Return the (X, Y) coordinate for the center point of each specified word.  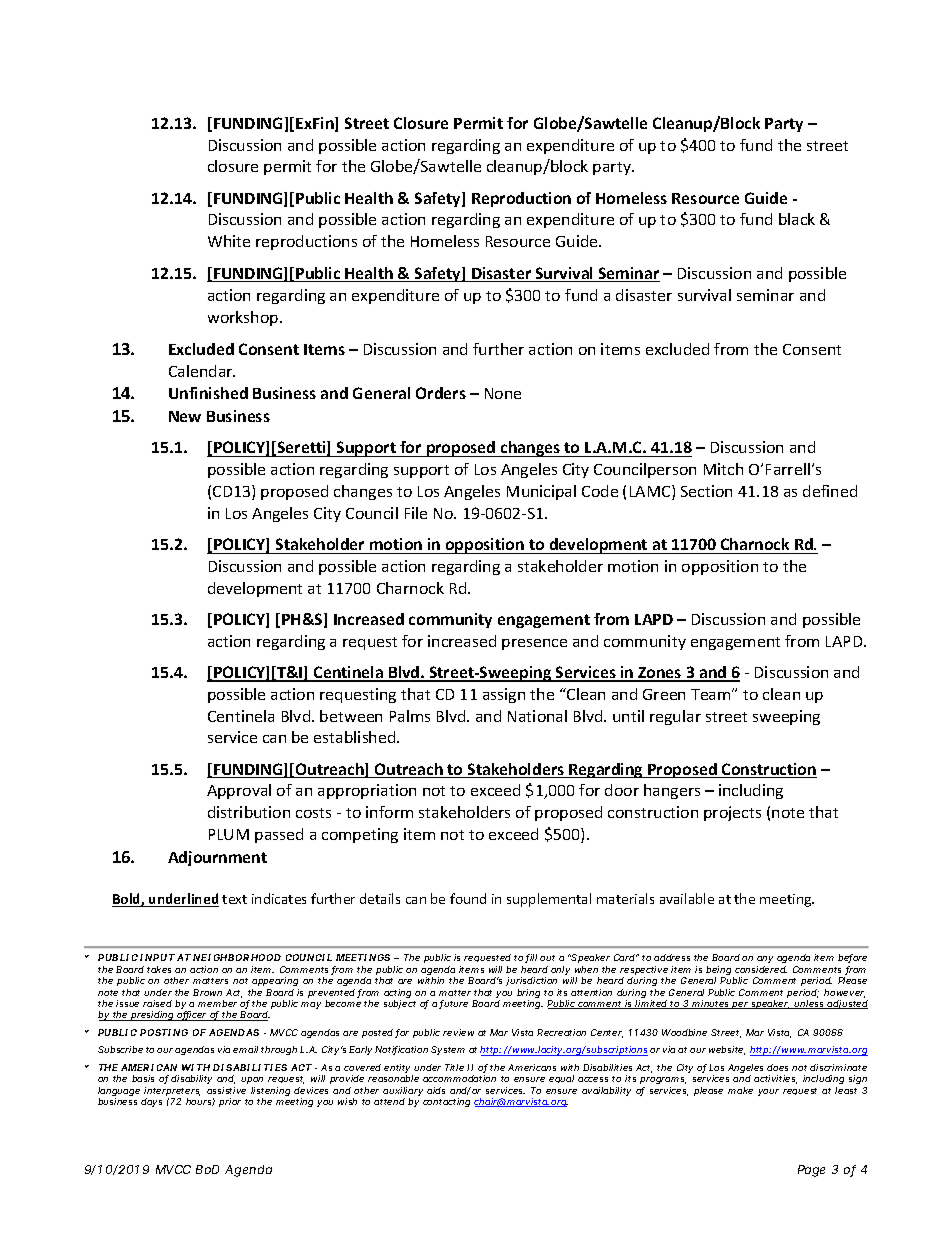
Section (706, 491)
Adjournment (217, 858)
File (416, 513)
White (229, 241)
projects (732, 813)
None (503, 393)
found (468, 898)
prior (230, 1102)
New (185, 416)
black (797, 219)
